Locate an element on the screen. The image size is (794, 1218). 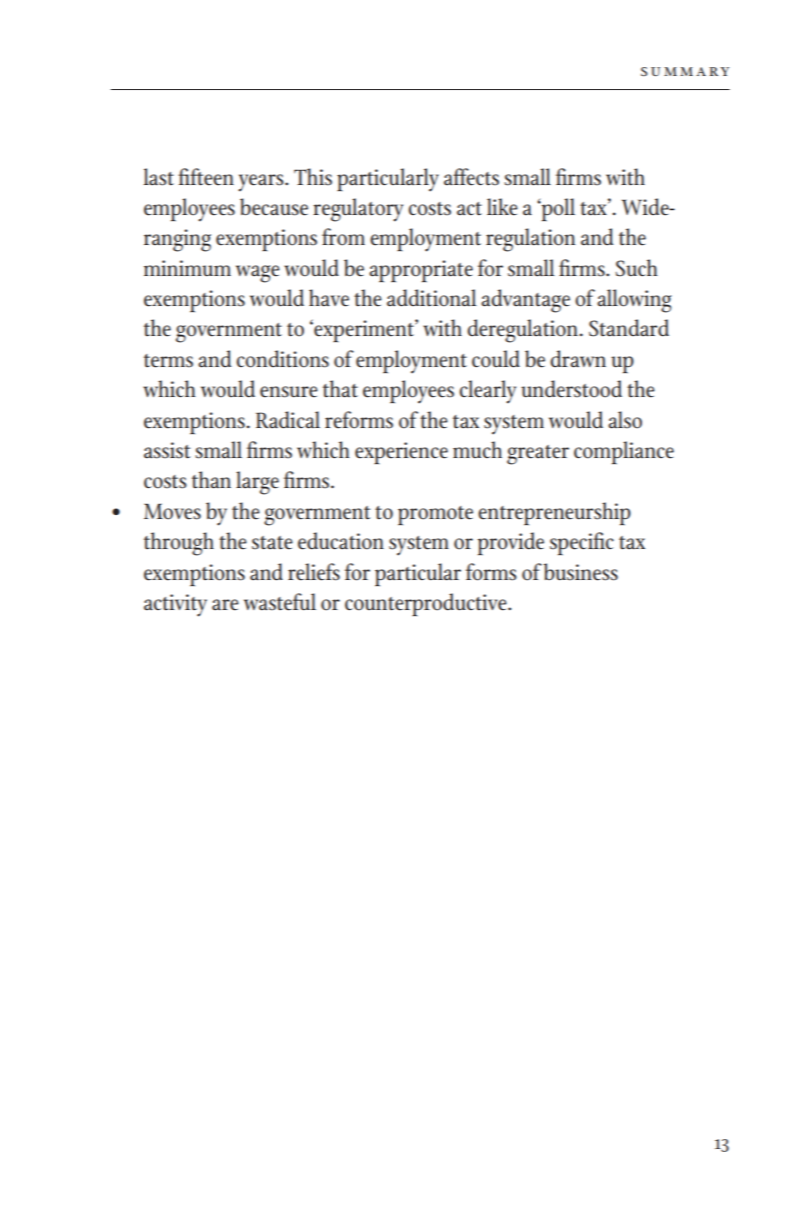
terms is located at coordinates (168, 361).
